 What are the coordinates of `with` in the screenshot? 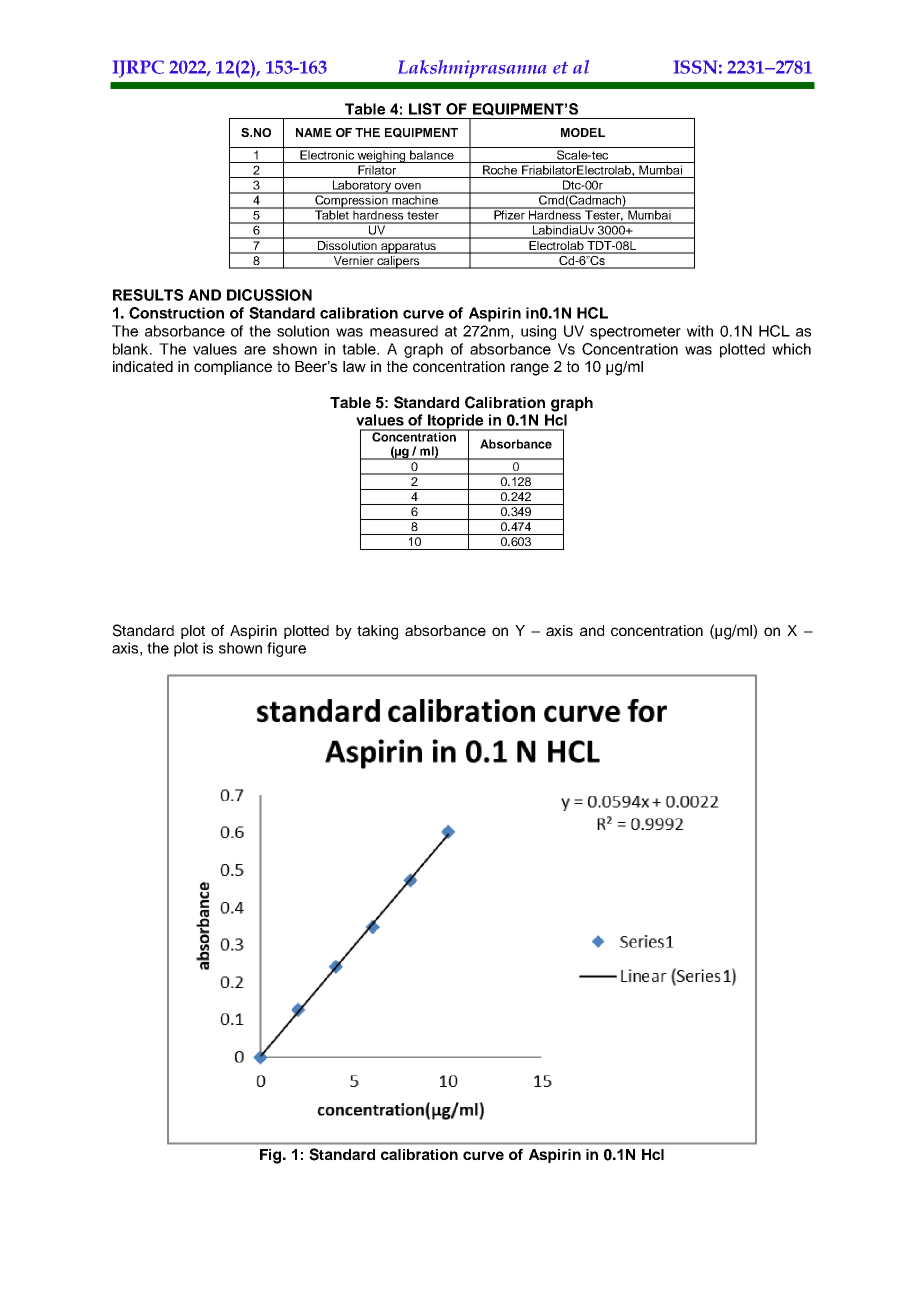 It's located at (700, 331).
